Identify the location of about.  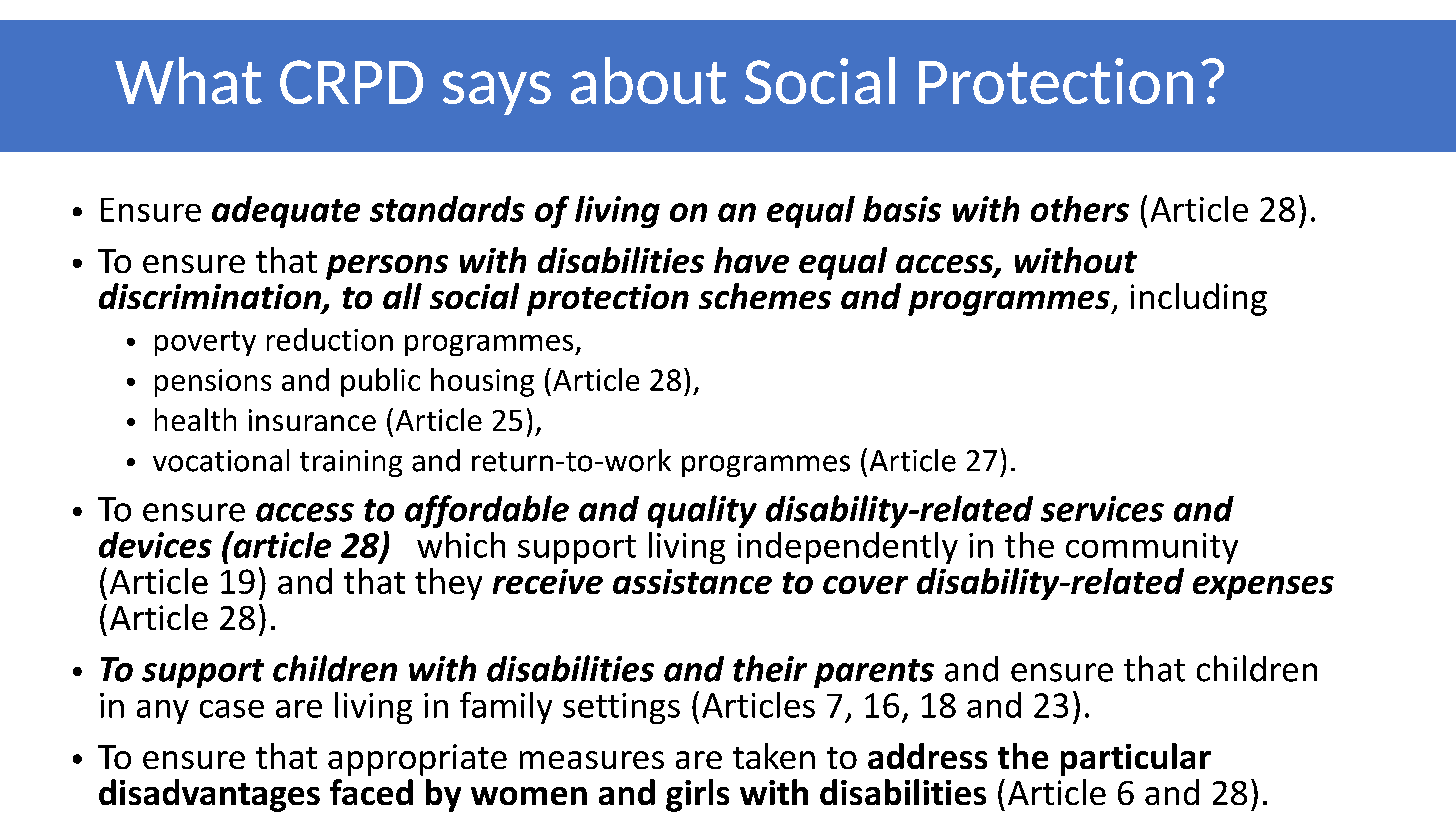
(648, 80).
